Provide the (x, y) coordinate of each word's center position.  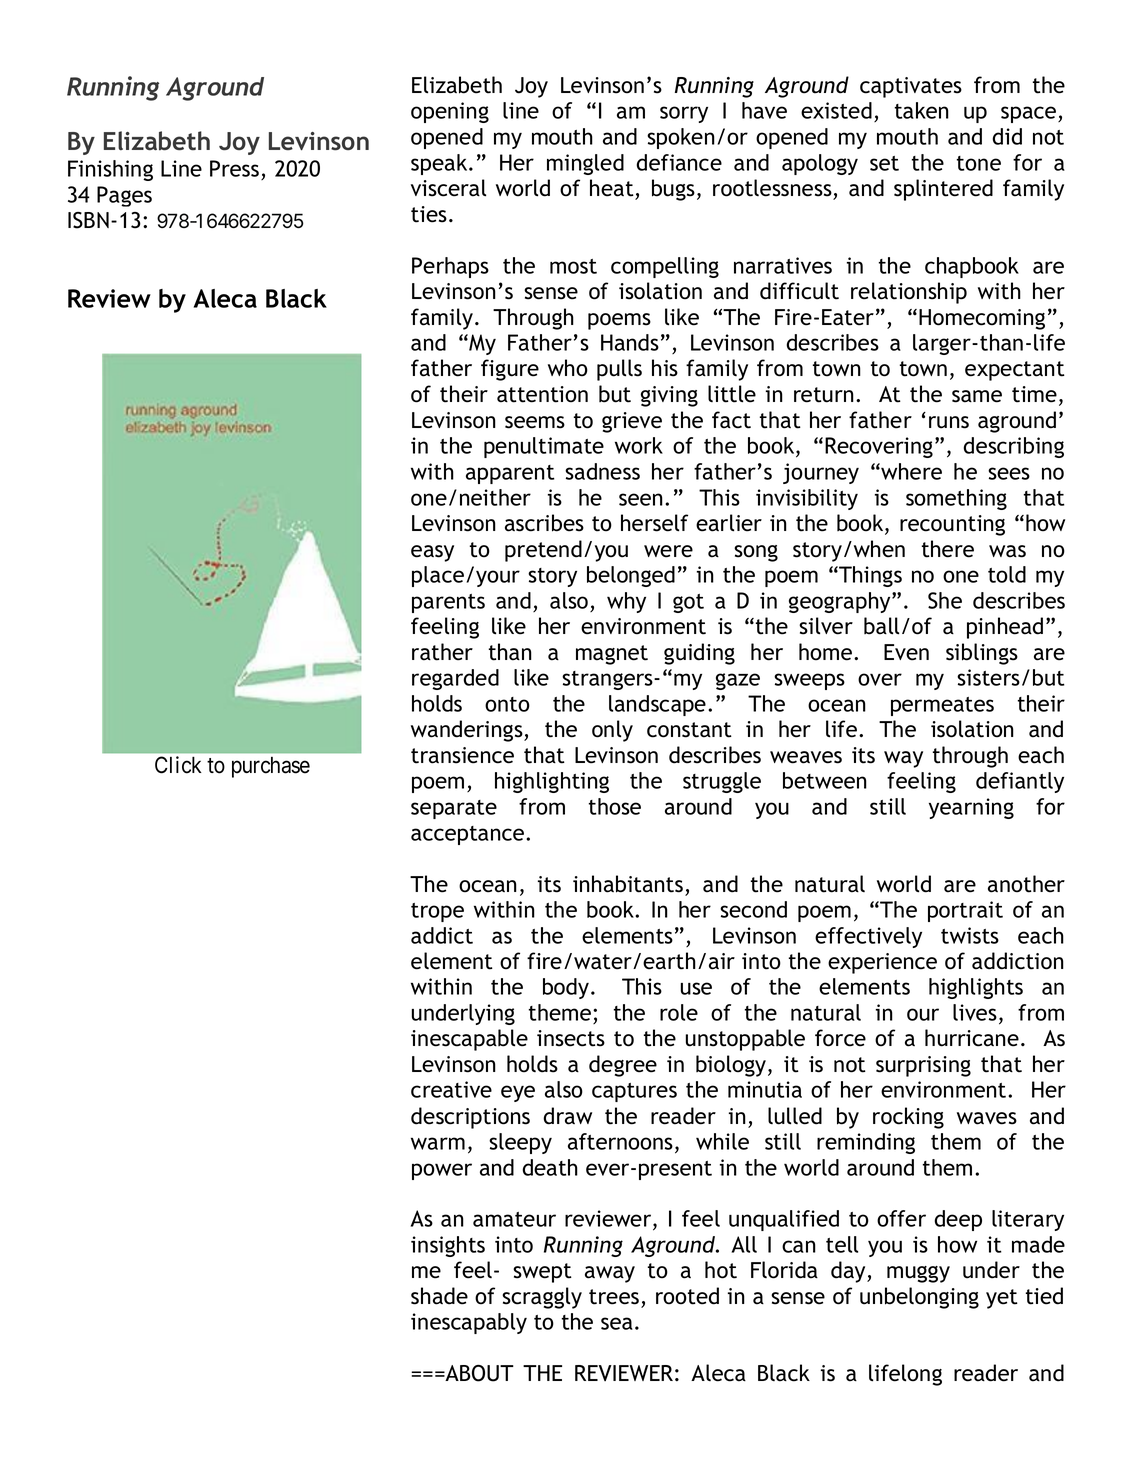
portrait (965, 911)
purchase (271, 767)
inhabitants (628, 884)
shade (439, 1296)
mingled (585, 164)
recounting (952, 525)
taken (922, 110)
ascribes (544, 523)
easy (432, 553)
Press (234, 168)
